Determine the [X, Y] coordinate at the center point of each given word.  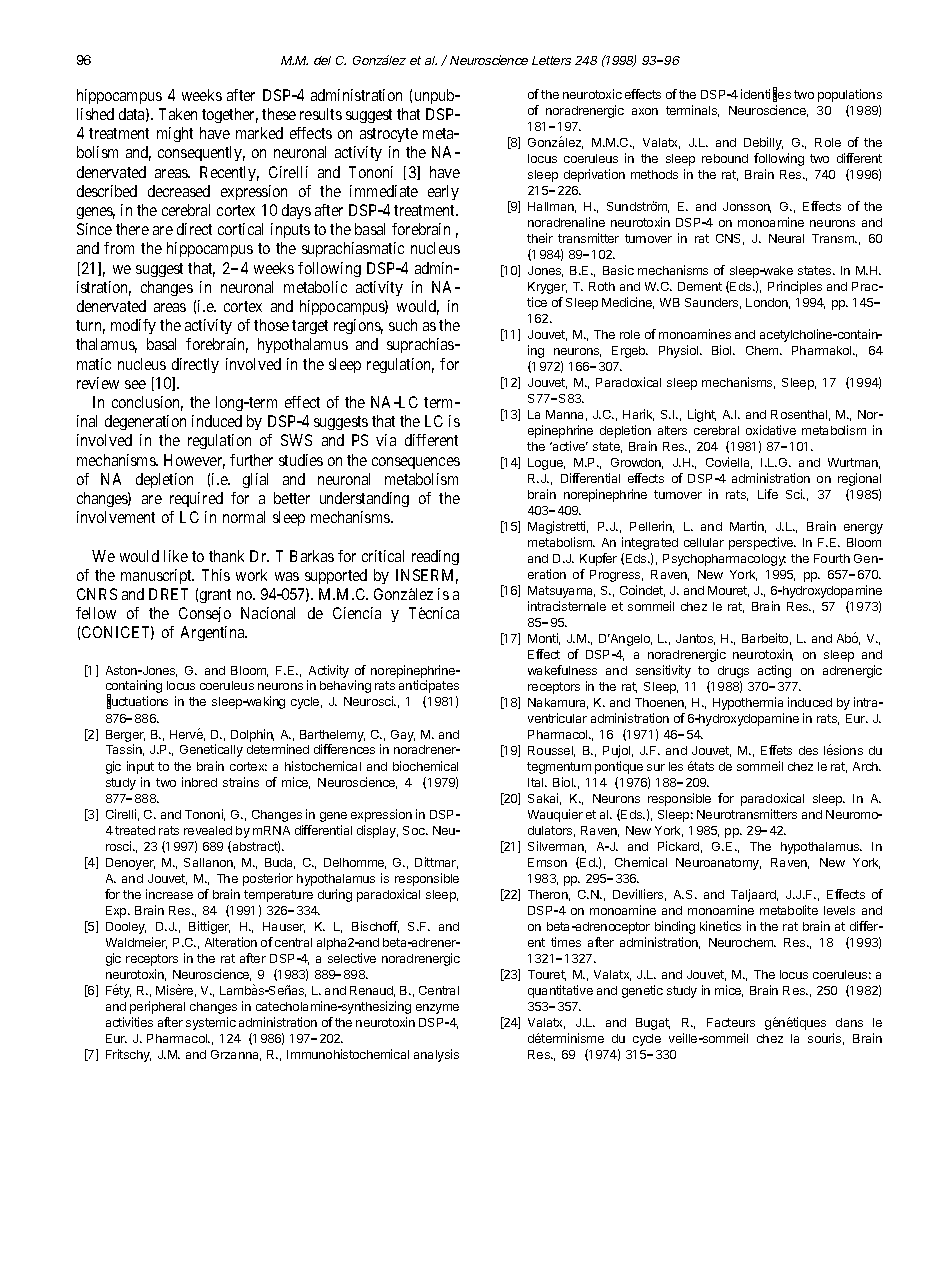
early [443, 192]
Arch [866, 766]
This [216, 575]
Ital [537, 782]
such [403, 325]
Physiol [680, 351]
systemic [211, 1023]
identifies [766, 94]
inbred [199, 782]
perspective [762, 543]
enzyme [437, 1009]
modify [133, 326]
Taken [178, 114]
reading [435, 557]
